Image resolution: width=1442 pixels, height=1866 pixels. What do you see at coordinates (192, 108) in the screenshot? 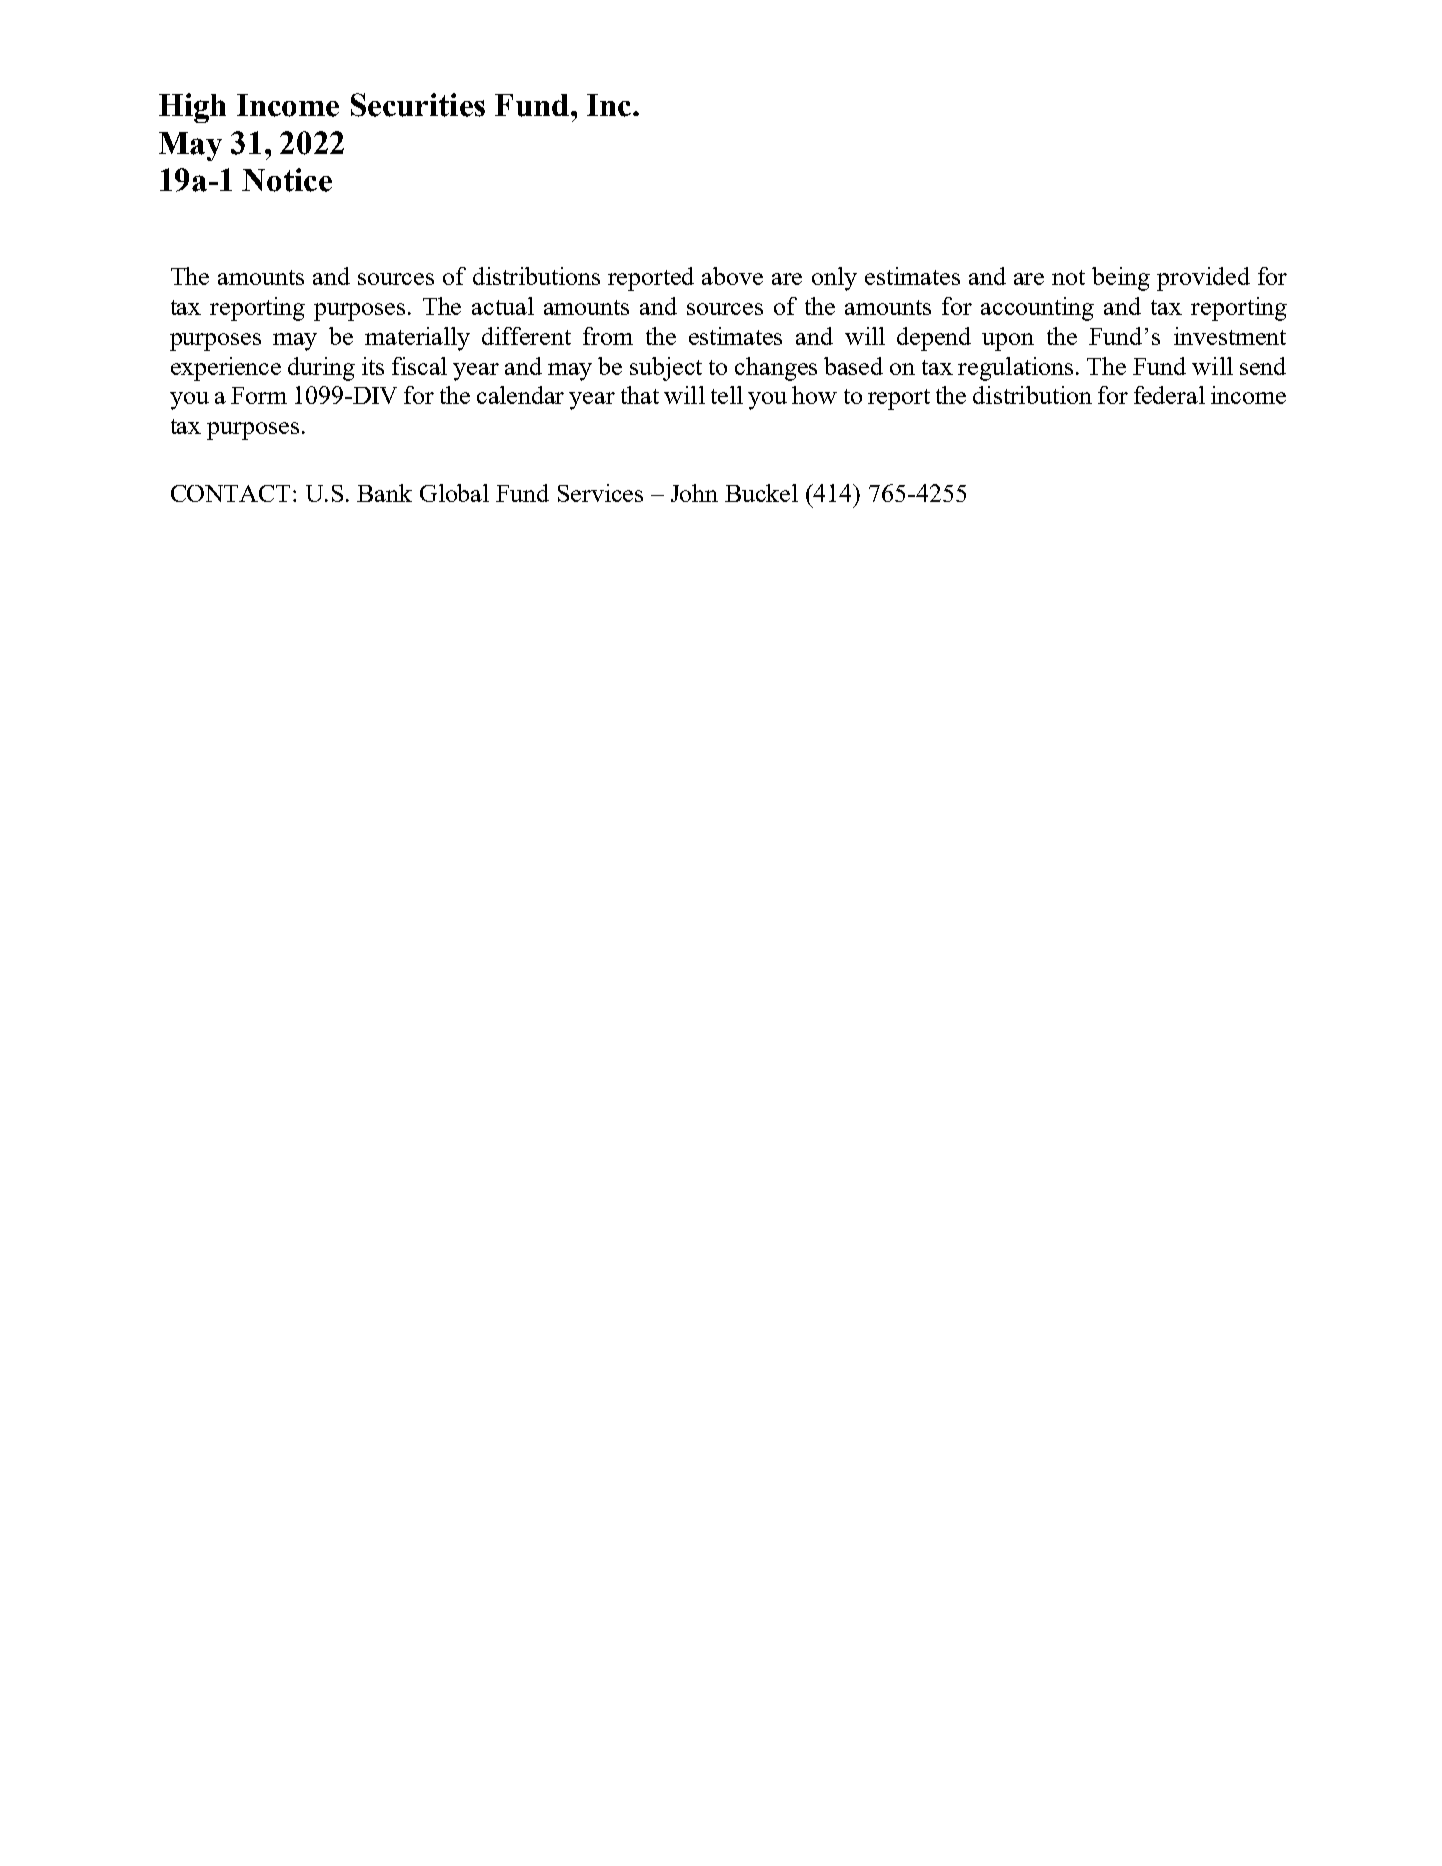
I see `High` at bounding box center [192, 108].
